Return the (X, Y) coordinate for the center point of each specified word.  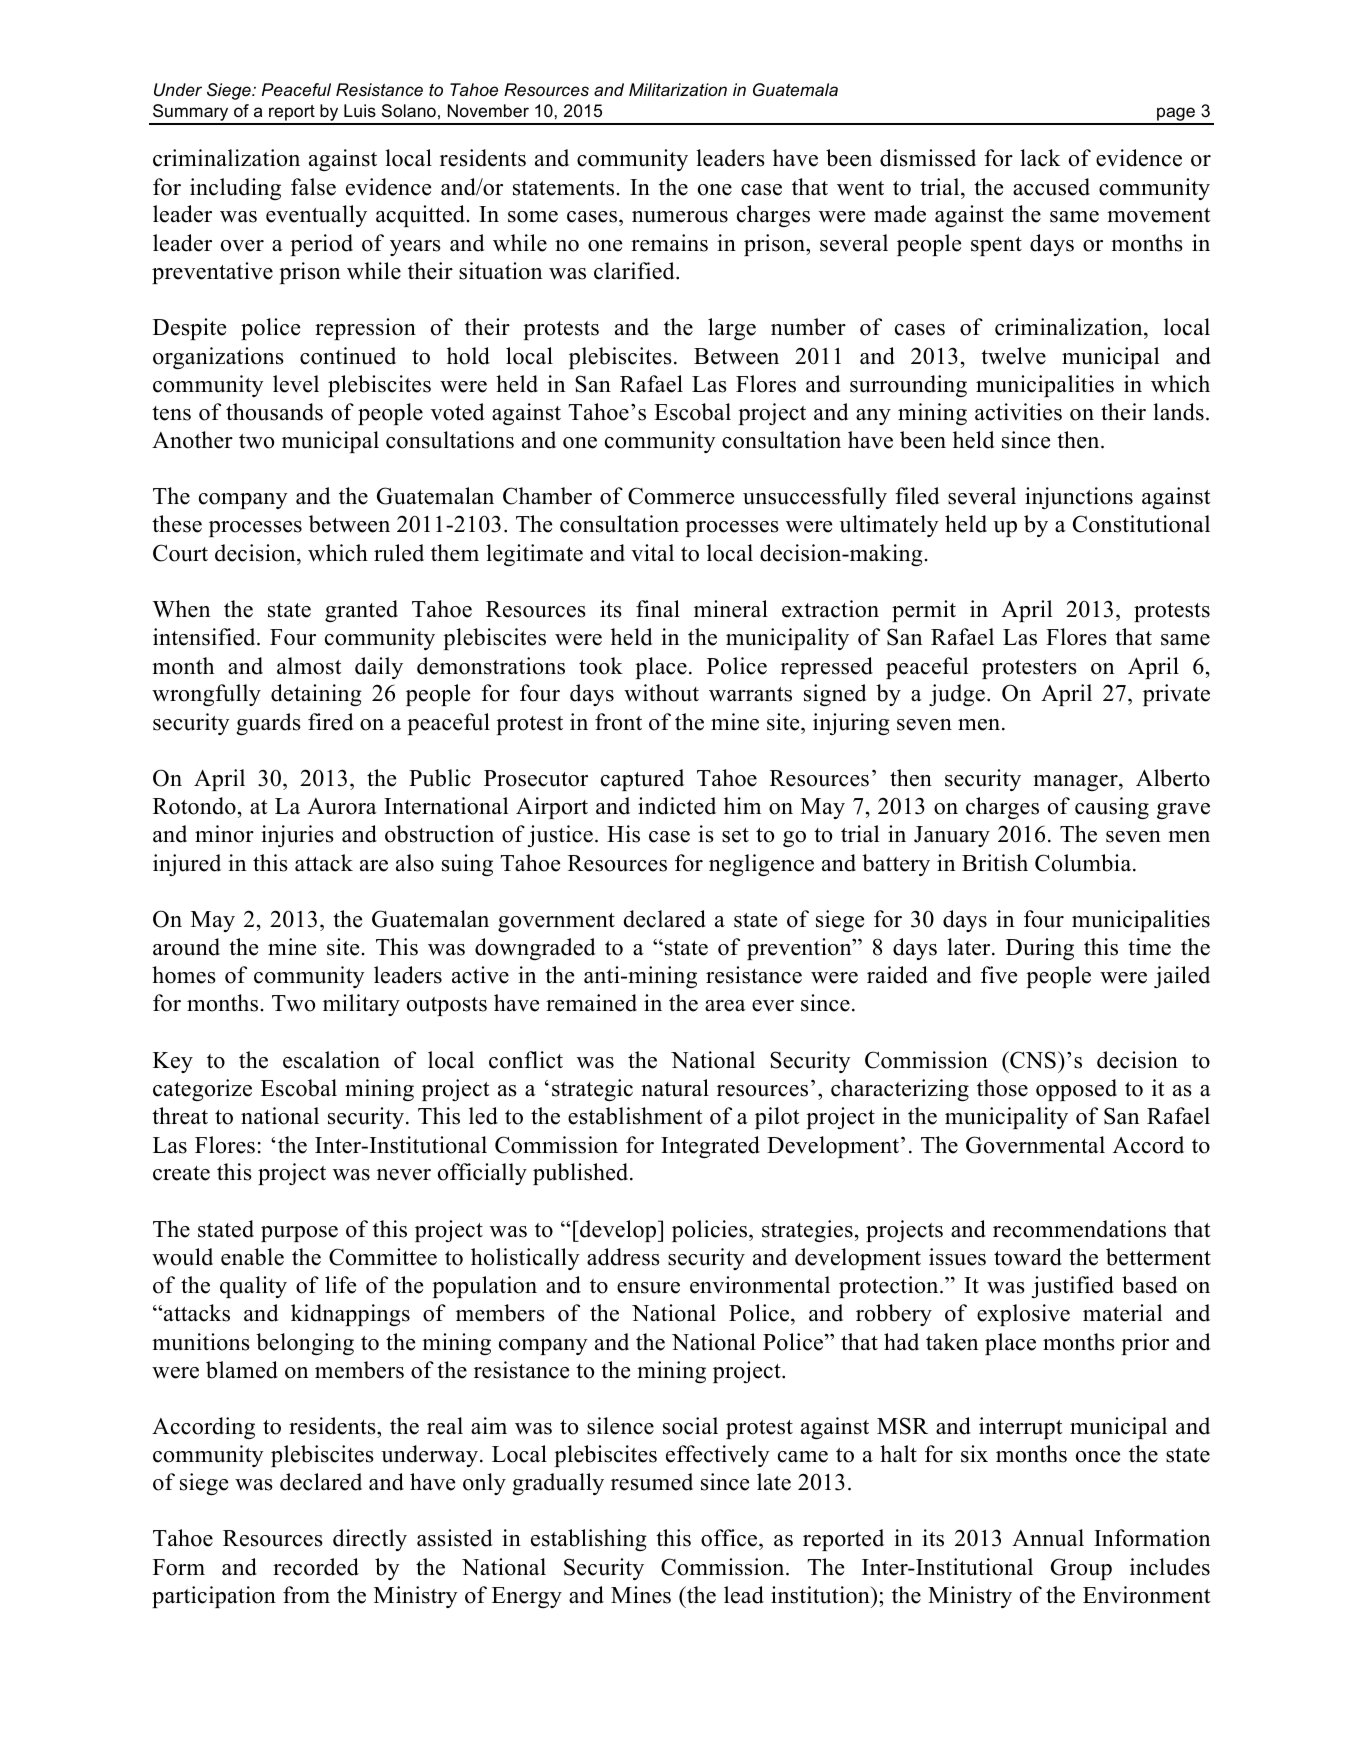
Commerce (681, 496)
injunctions (1079, 498)
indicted (677, 806)
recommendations (1079, 1229)
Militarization (678, 89)
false (313, 187)
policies (711, 1231)
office (730, 1539)
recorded (316, 1567)
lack (1040, 158)
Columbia (1084, 863)
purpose (299, 1234)
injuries (297, 836)
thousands (274, 412)
